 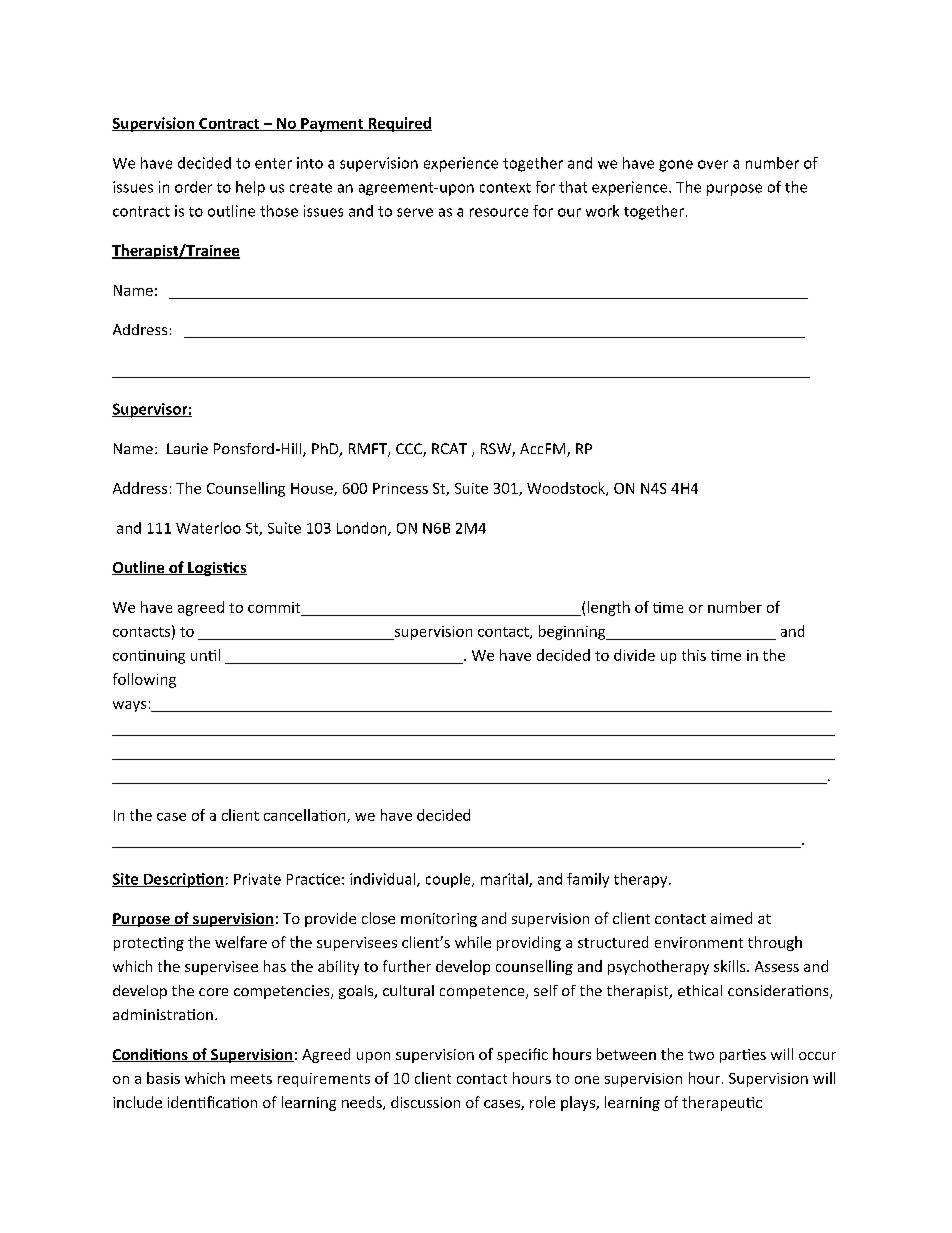 What do you see at coordinates (187, 448) in the screenshot?
I see `Laurie` at bounding box center [187, 448].
